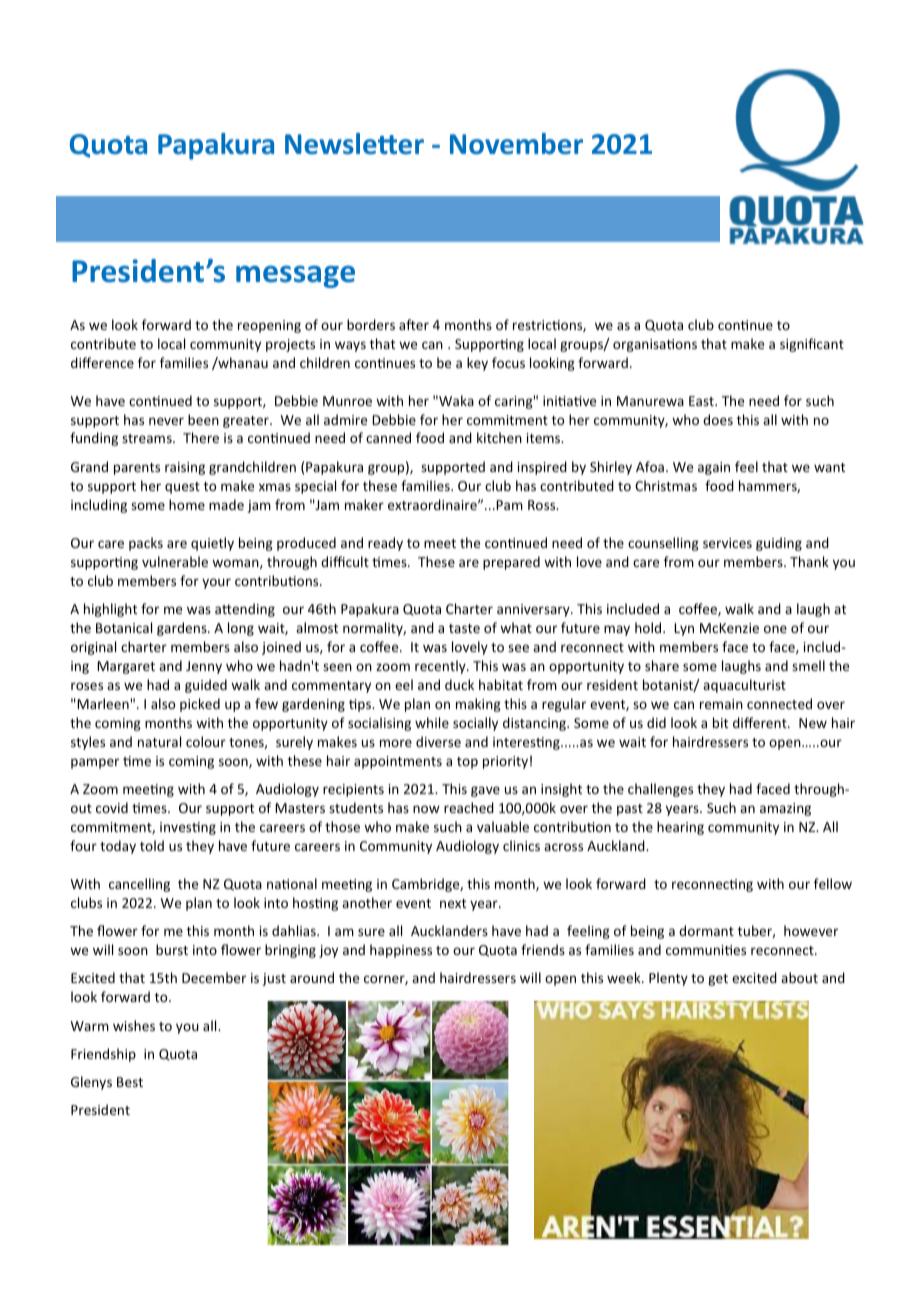 This screenshot has width=924, height=1308. Describe the element at coordinates (477, 364) in the screenshot. I see `key` at that location.
